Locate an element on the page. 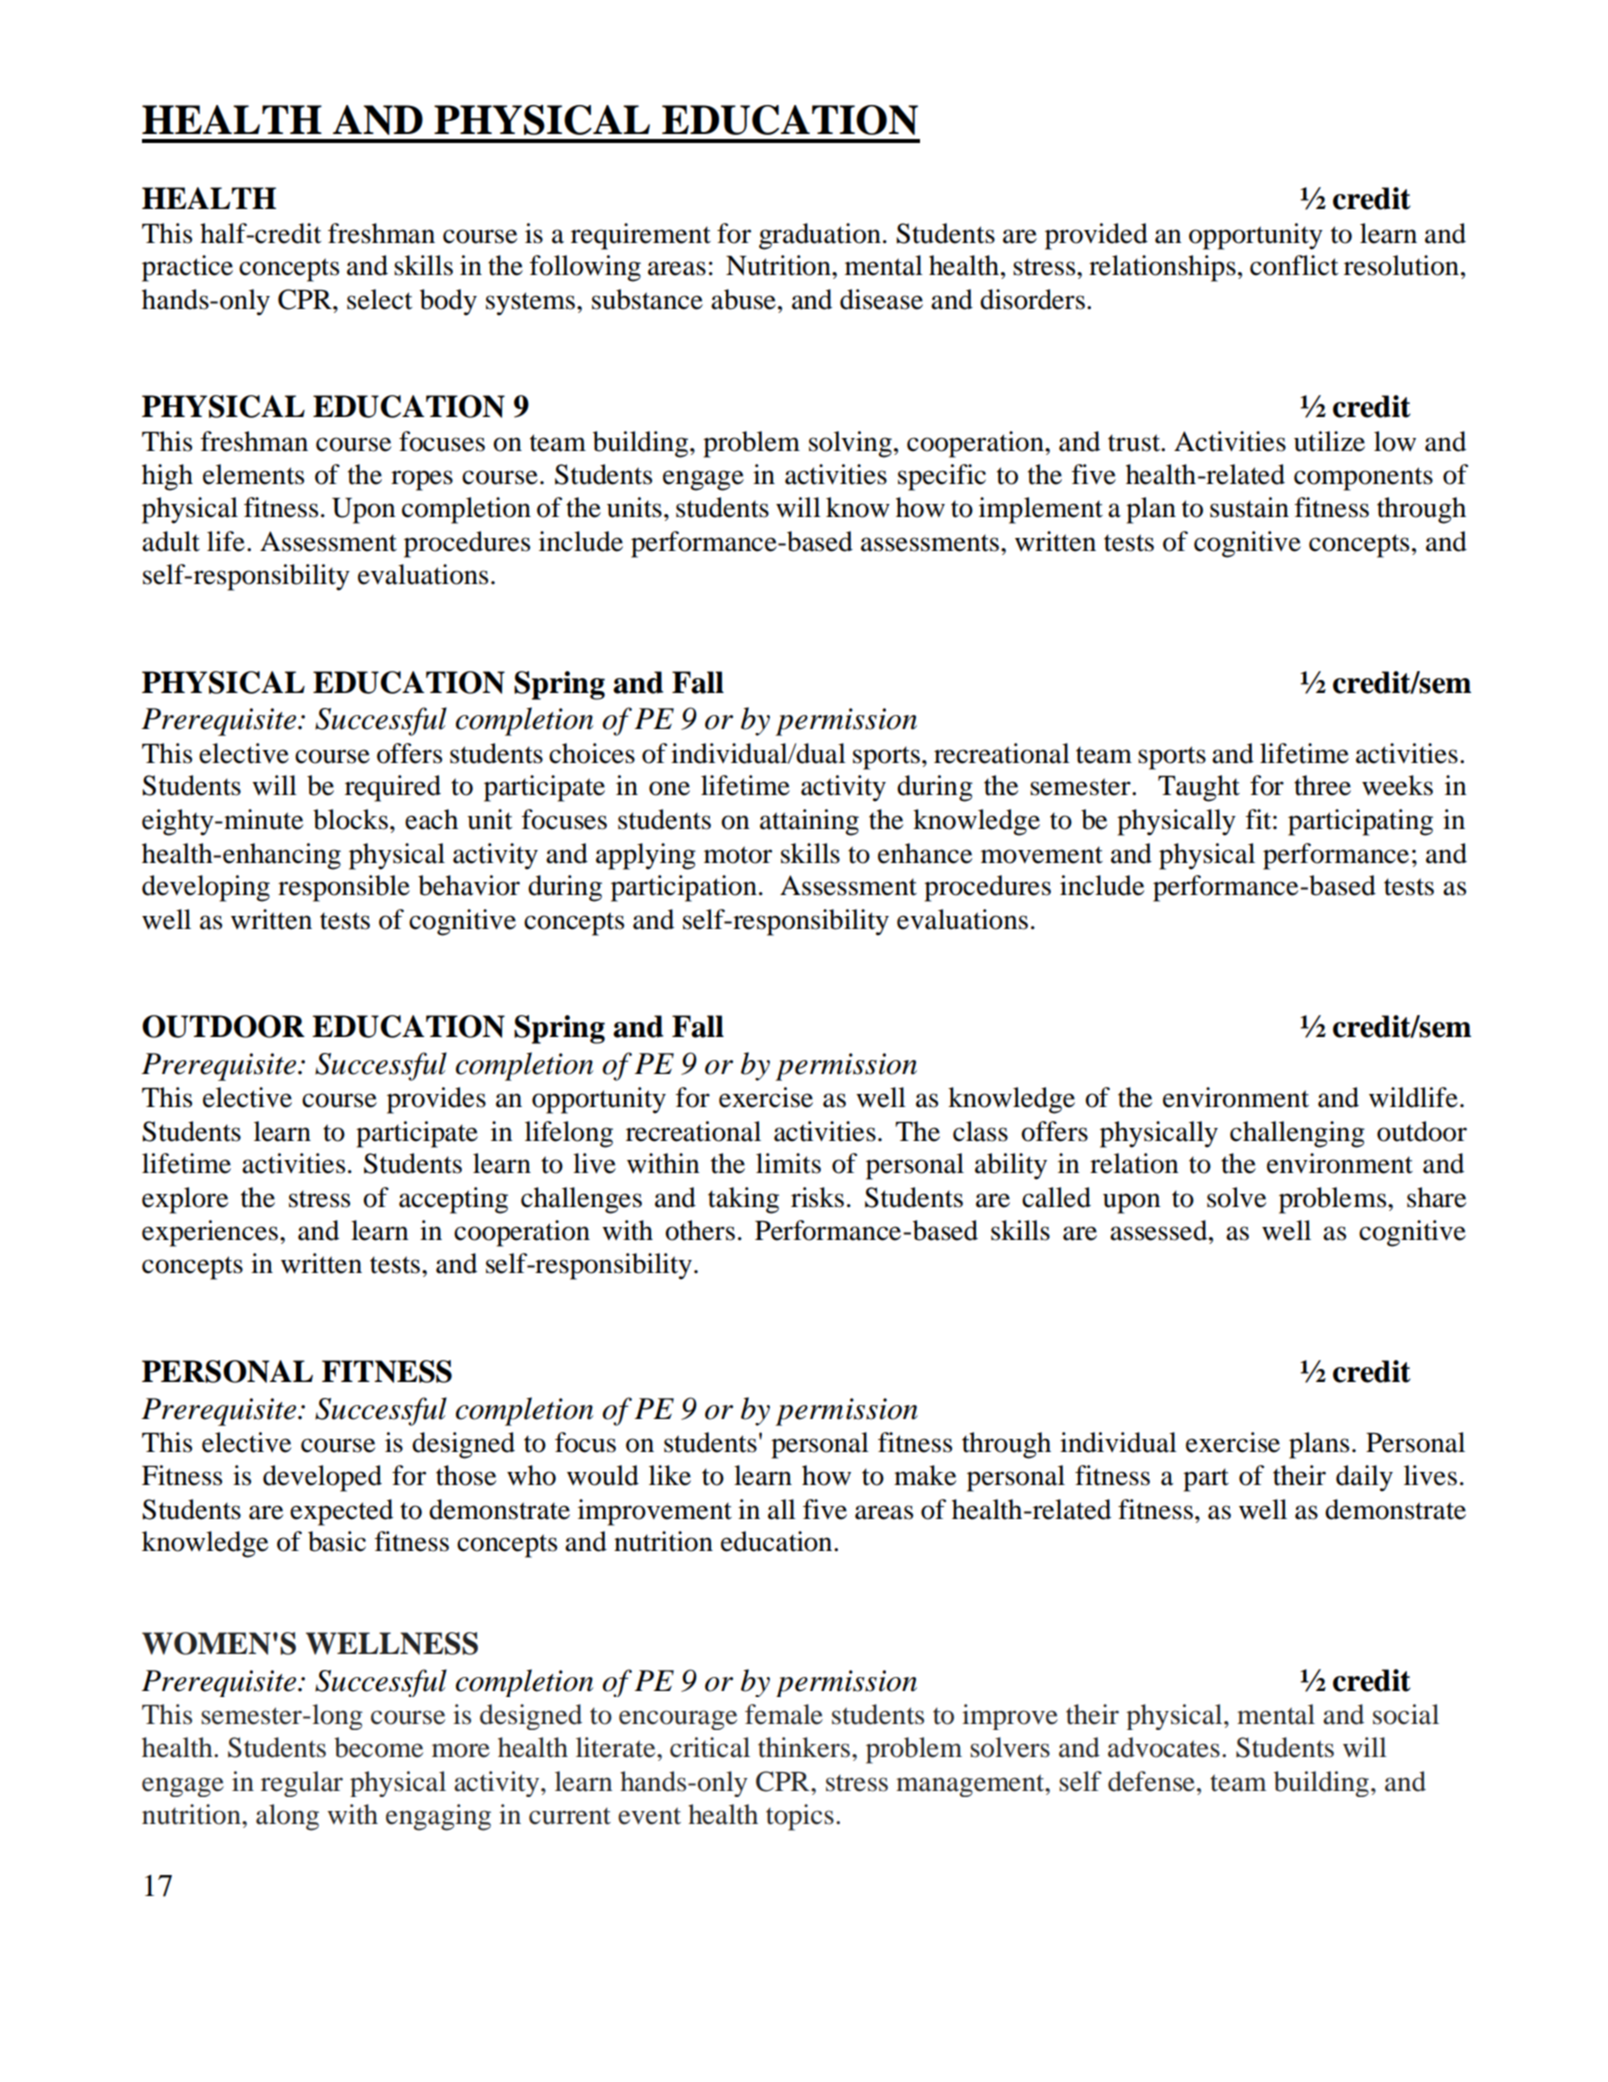  assessed is located at coordinates (1160, 1230).
